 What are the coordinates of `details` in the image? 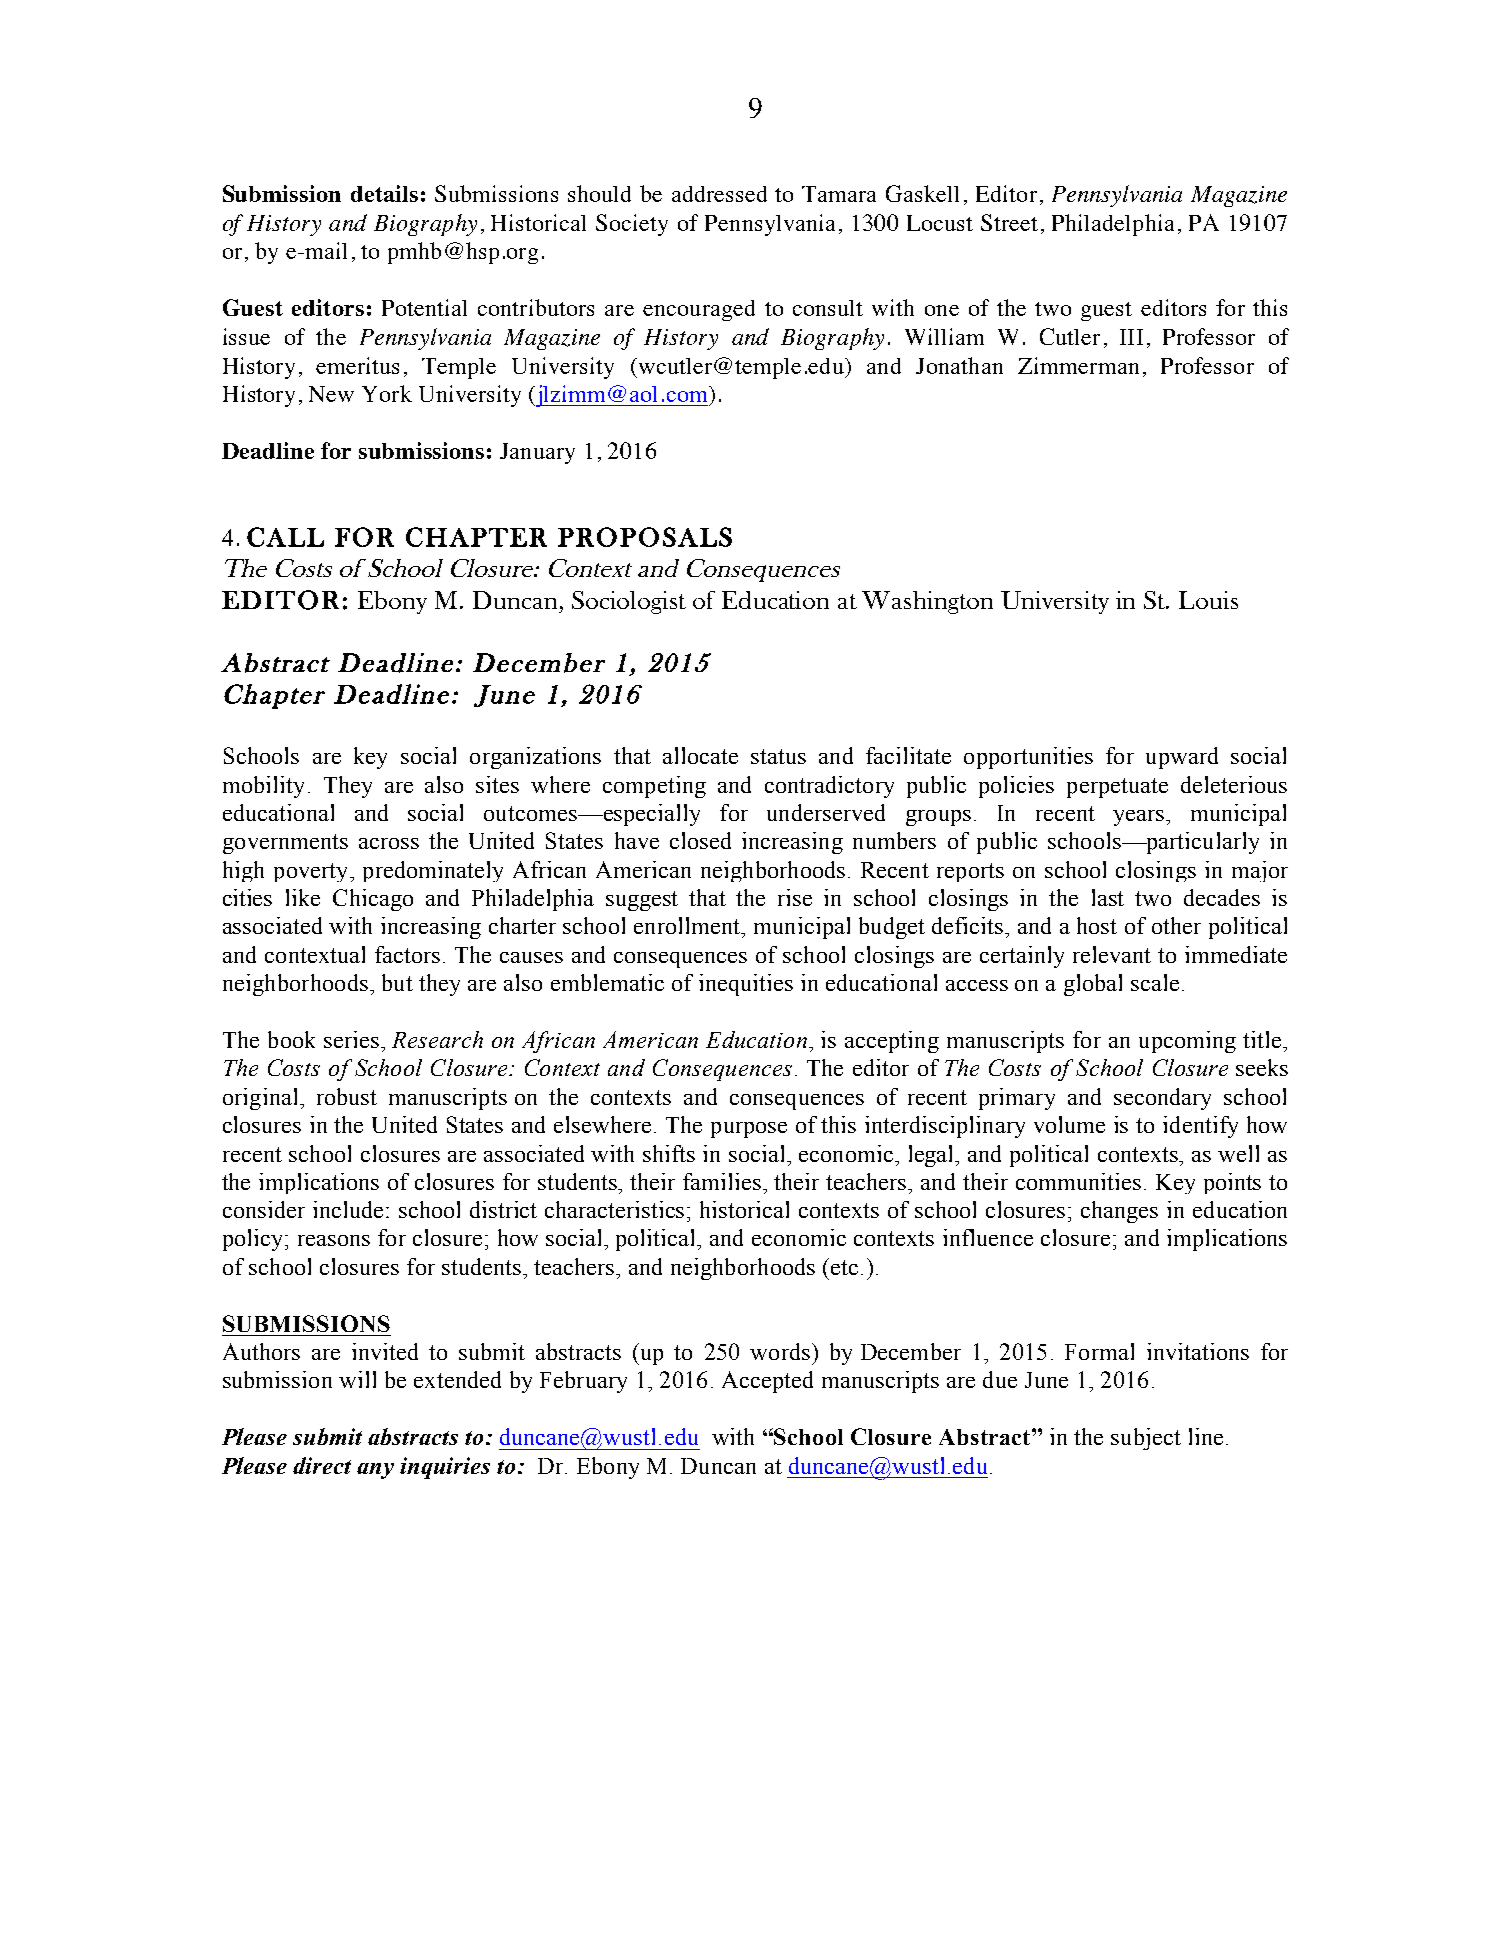 It's located at (384, 193).
